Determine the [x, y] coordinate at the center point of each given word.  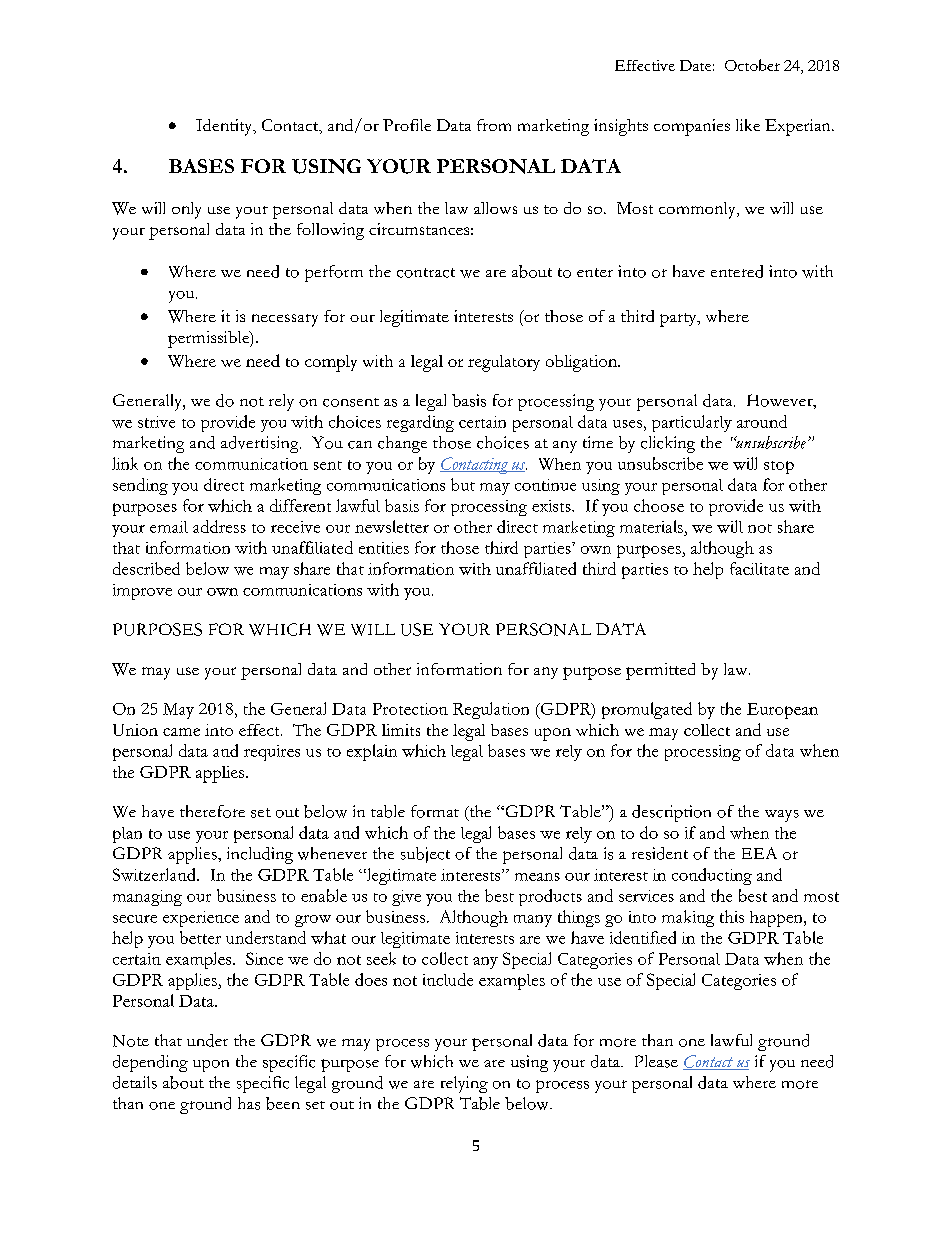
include [448, 979]
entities [384, 548]
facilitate [759, 568]
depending [150, 1063]
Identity [225, 127]
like [748, 125]
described [146, 568]
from [494, 125]
